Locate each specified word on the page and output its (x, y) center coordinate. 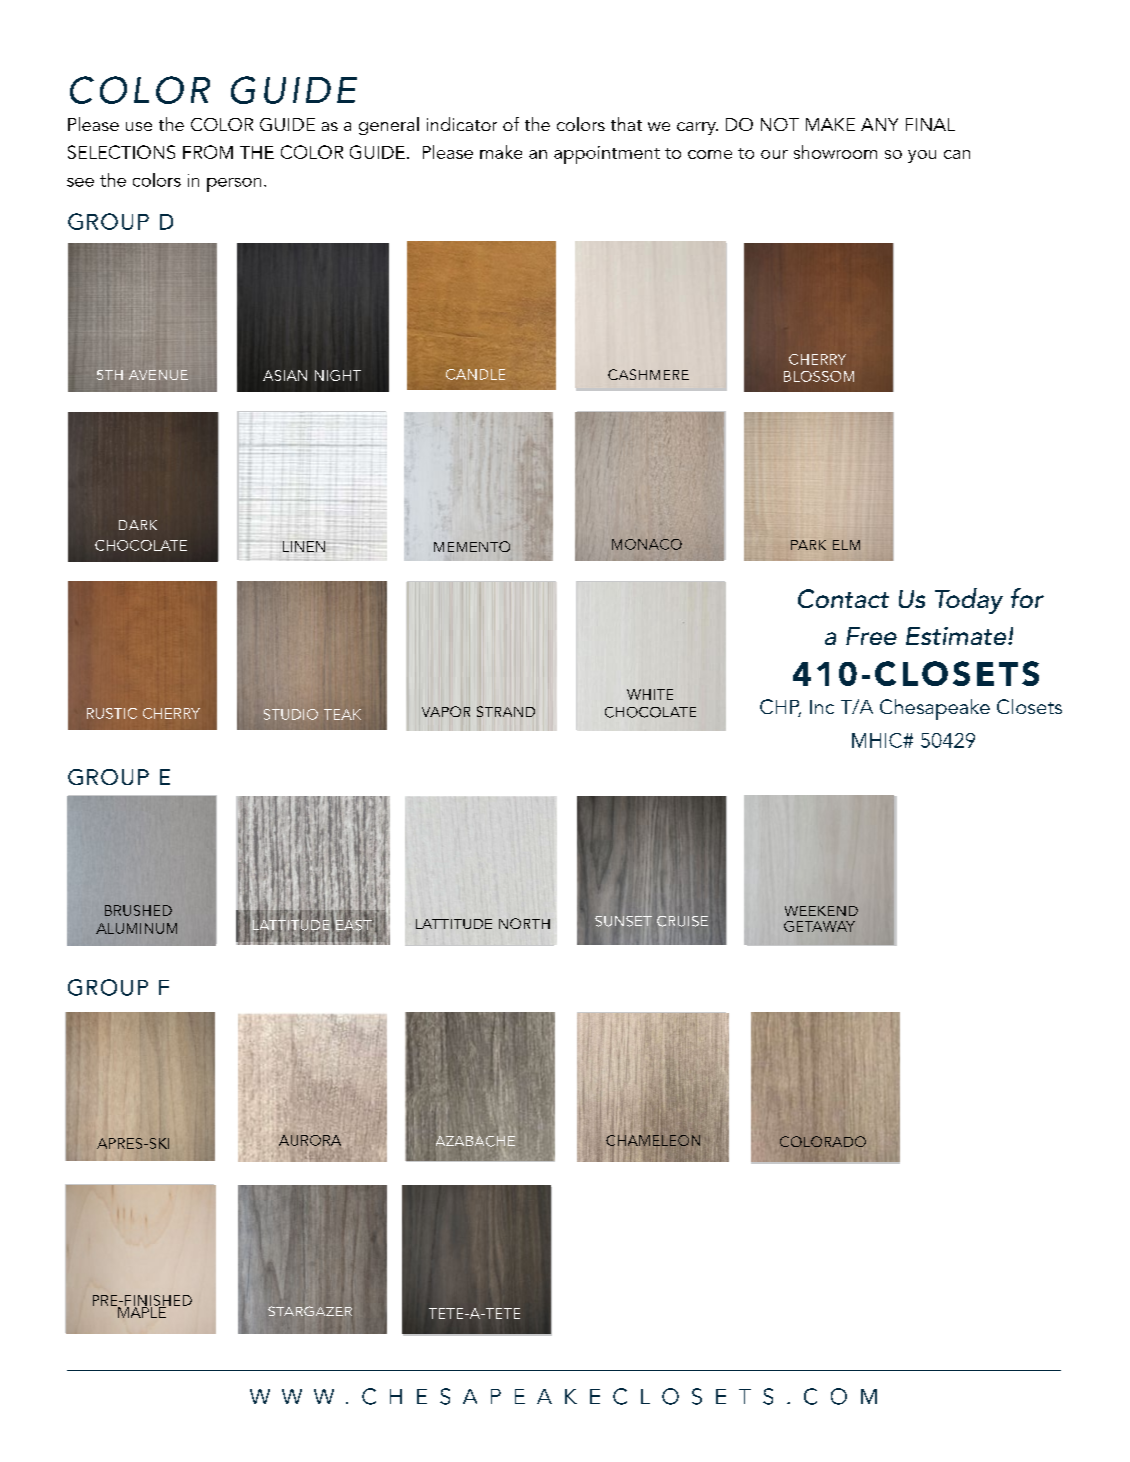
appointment (607, 155)
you (922, 156)
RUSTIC (112, 713)
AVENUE (158, 375)
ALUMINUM (136, 928)
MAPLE (141, 1311)
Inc (822, 707)
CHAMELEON (653, 1140)
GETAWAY (819, 926)
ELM (846, 545)
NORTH (524, 923)
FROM (208, 152)
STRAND (506, 711)
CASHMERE (648, 374)
